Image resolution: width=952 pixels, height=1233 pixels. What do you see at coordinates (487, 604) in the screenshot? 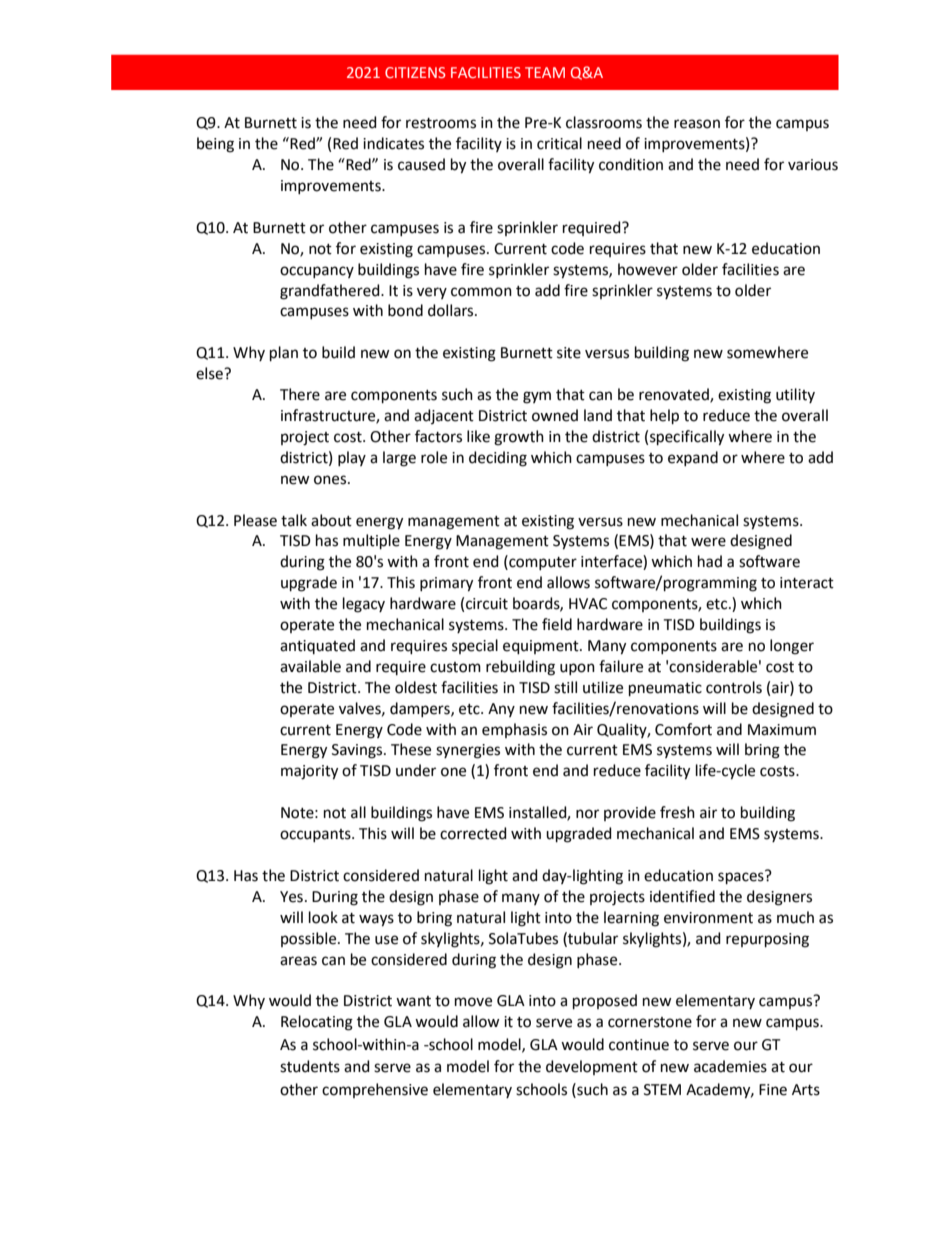
I see `circuit` at bounding box center [487, 604].
